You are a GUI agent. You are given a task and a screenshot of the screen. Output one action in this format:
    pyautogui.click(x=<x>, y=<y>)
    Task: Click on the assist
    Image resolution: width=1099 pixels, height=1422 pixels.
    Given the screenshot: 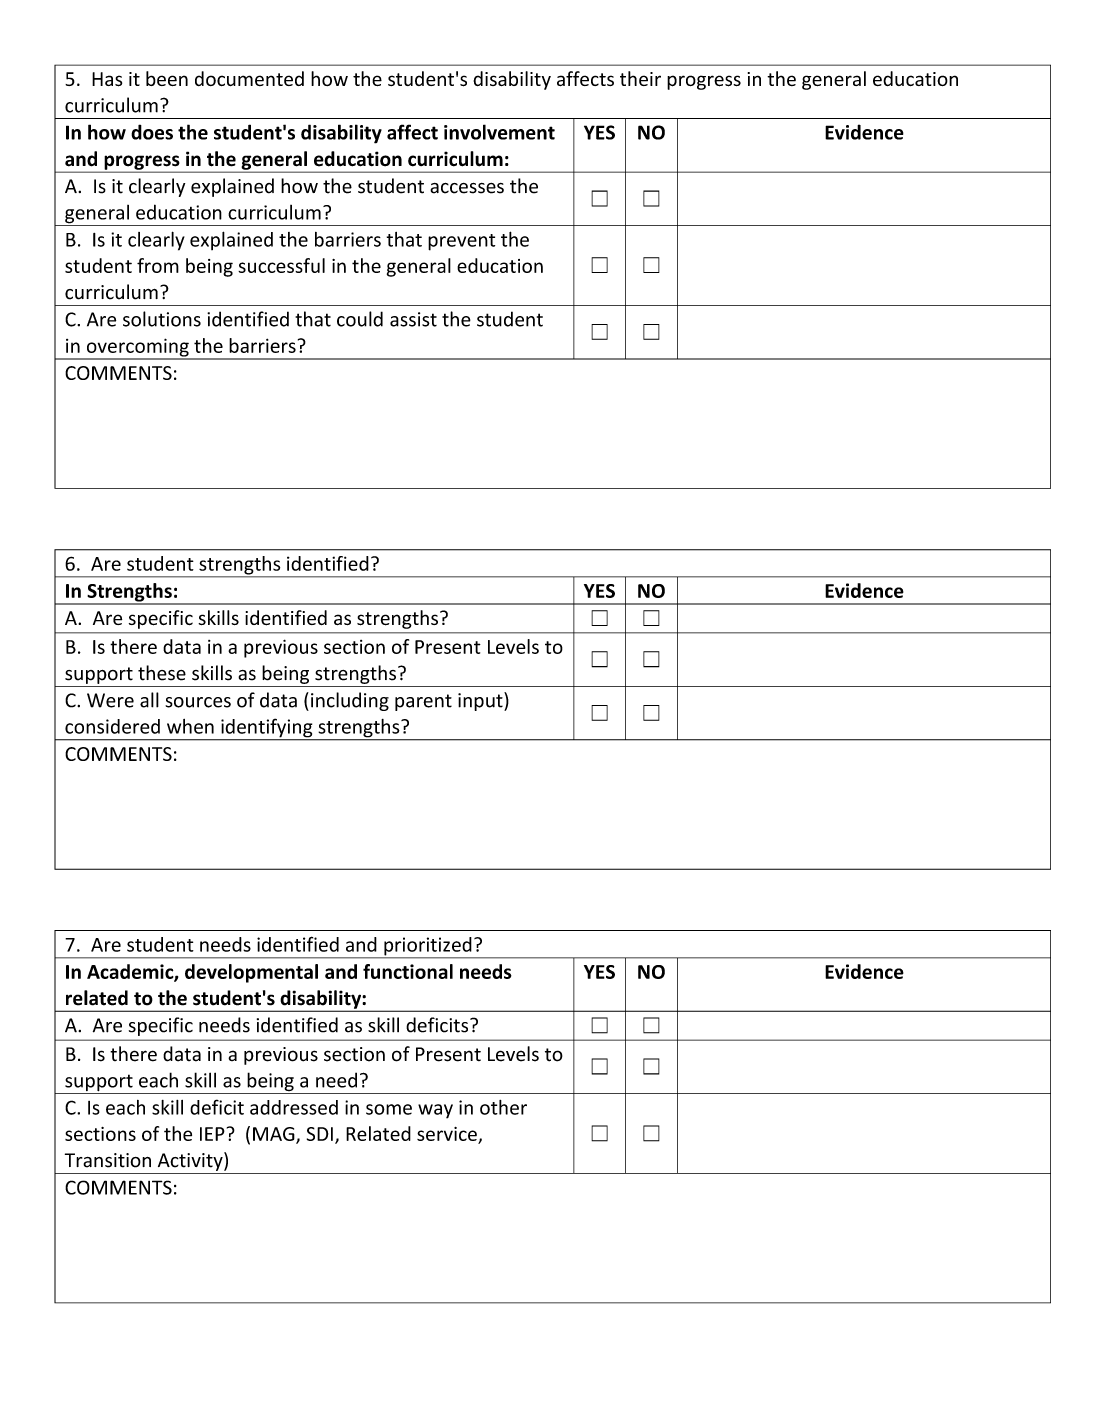 What is the action you would take?
    pyautogui.click(x=413, y=319)
